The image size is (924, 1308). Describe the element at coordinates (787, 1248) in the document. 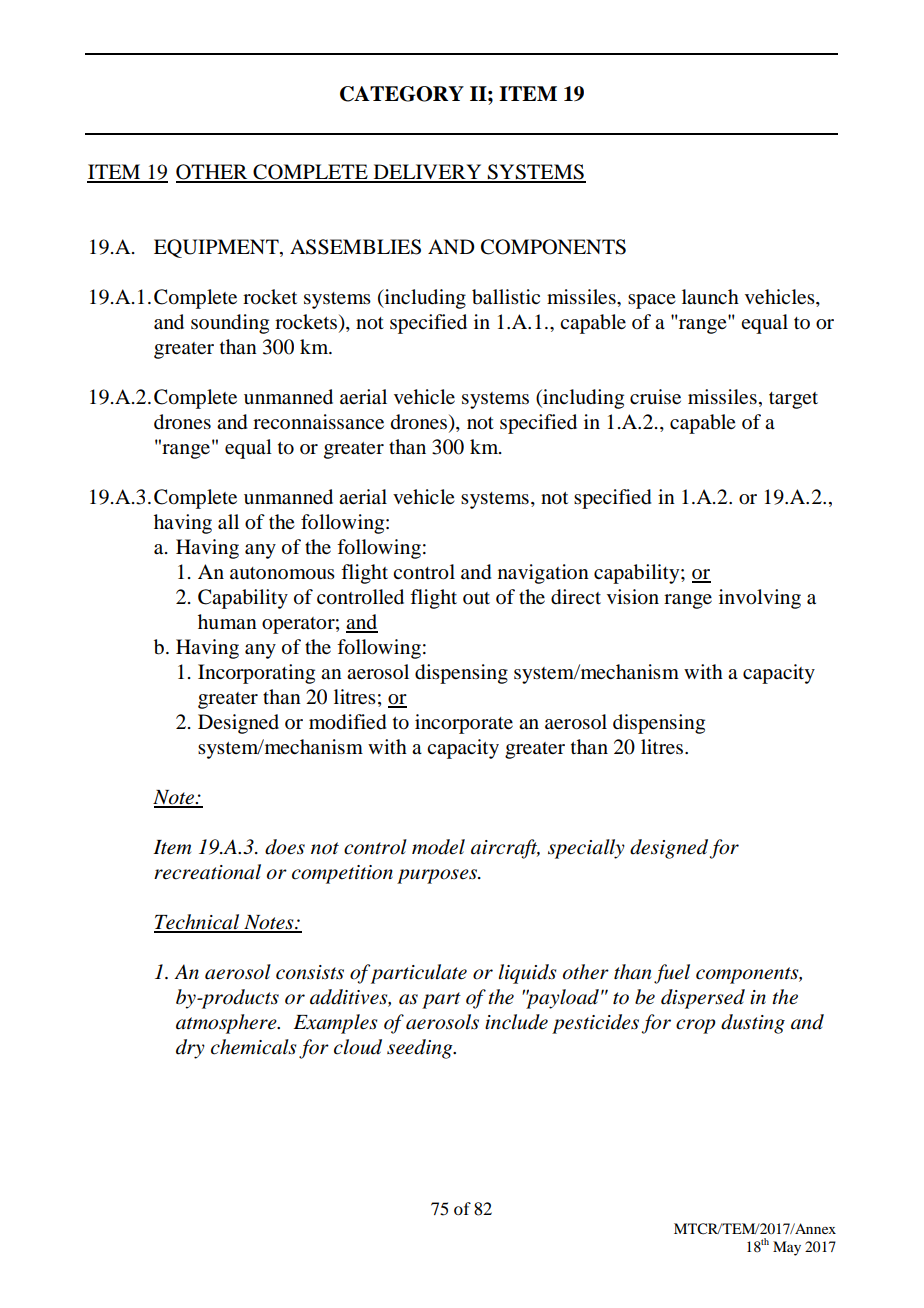

I see `May` at that location.
